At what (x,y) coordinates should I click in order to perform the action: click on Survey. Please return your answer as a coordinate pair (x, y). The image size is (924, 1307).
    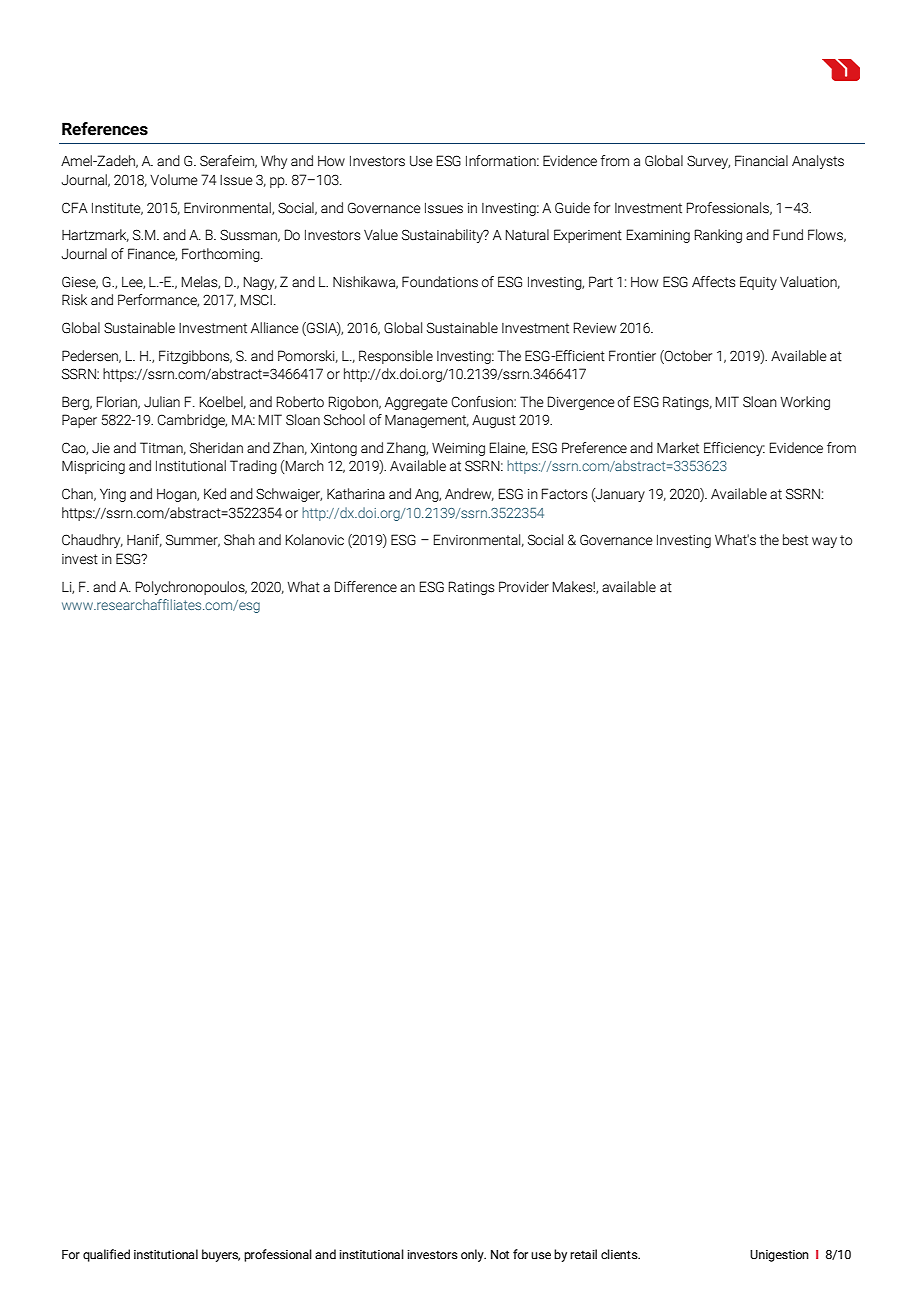
    Looking at the image, I should click on (708, 162).
